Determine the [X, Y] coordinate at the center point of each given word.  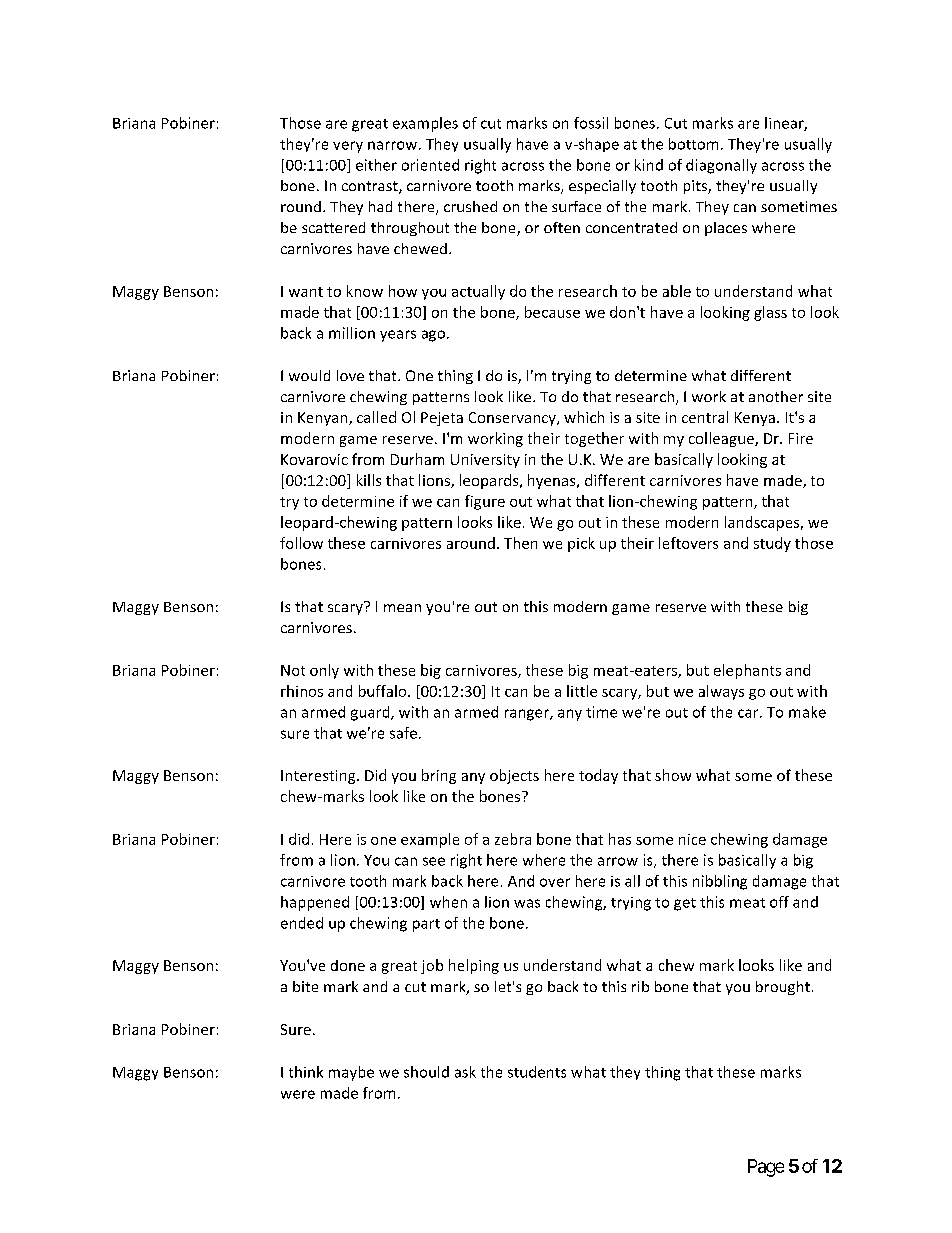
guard [371, 713]
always [721, 692]
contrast [371, 187]
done [348, 965]
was [527, 903]
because [552, 312]
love [350, 375]
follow [301, 543]
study [772, 544]
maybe [351, 1073]
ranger [528, 715]
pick [581, 544]
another [776, 396]
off [779, 902]
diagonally [721, 166]
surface [576, 206]
